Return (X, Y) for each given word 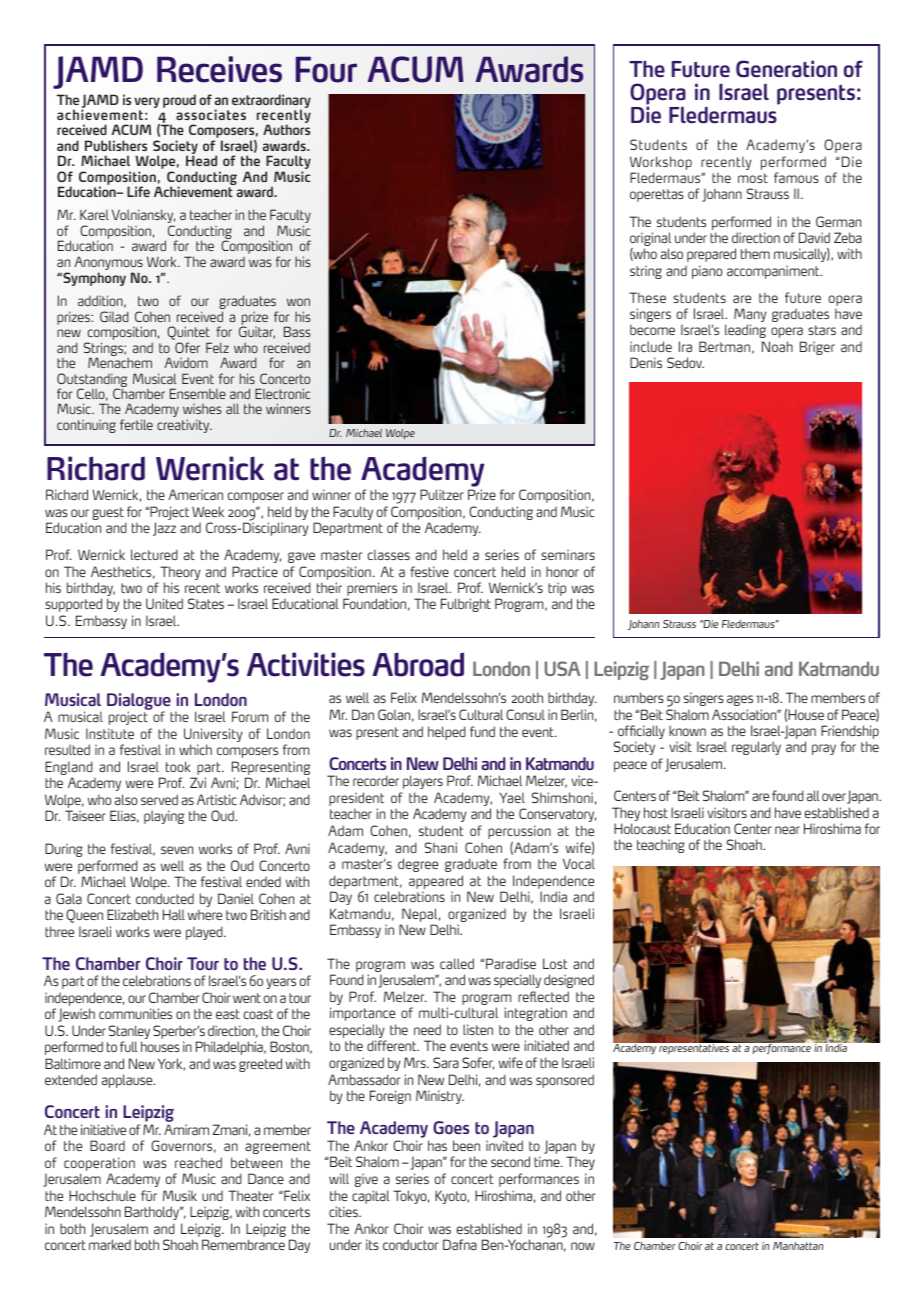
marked (110, 1244)
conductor (410, 1244)
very (147, 102)
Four (326, 69)
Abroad (418, 664)
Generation (786, 69)
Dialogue (139, 703)
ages (740, 700)
